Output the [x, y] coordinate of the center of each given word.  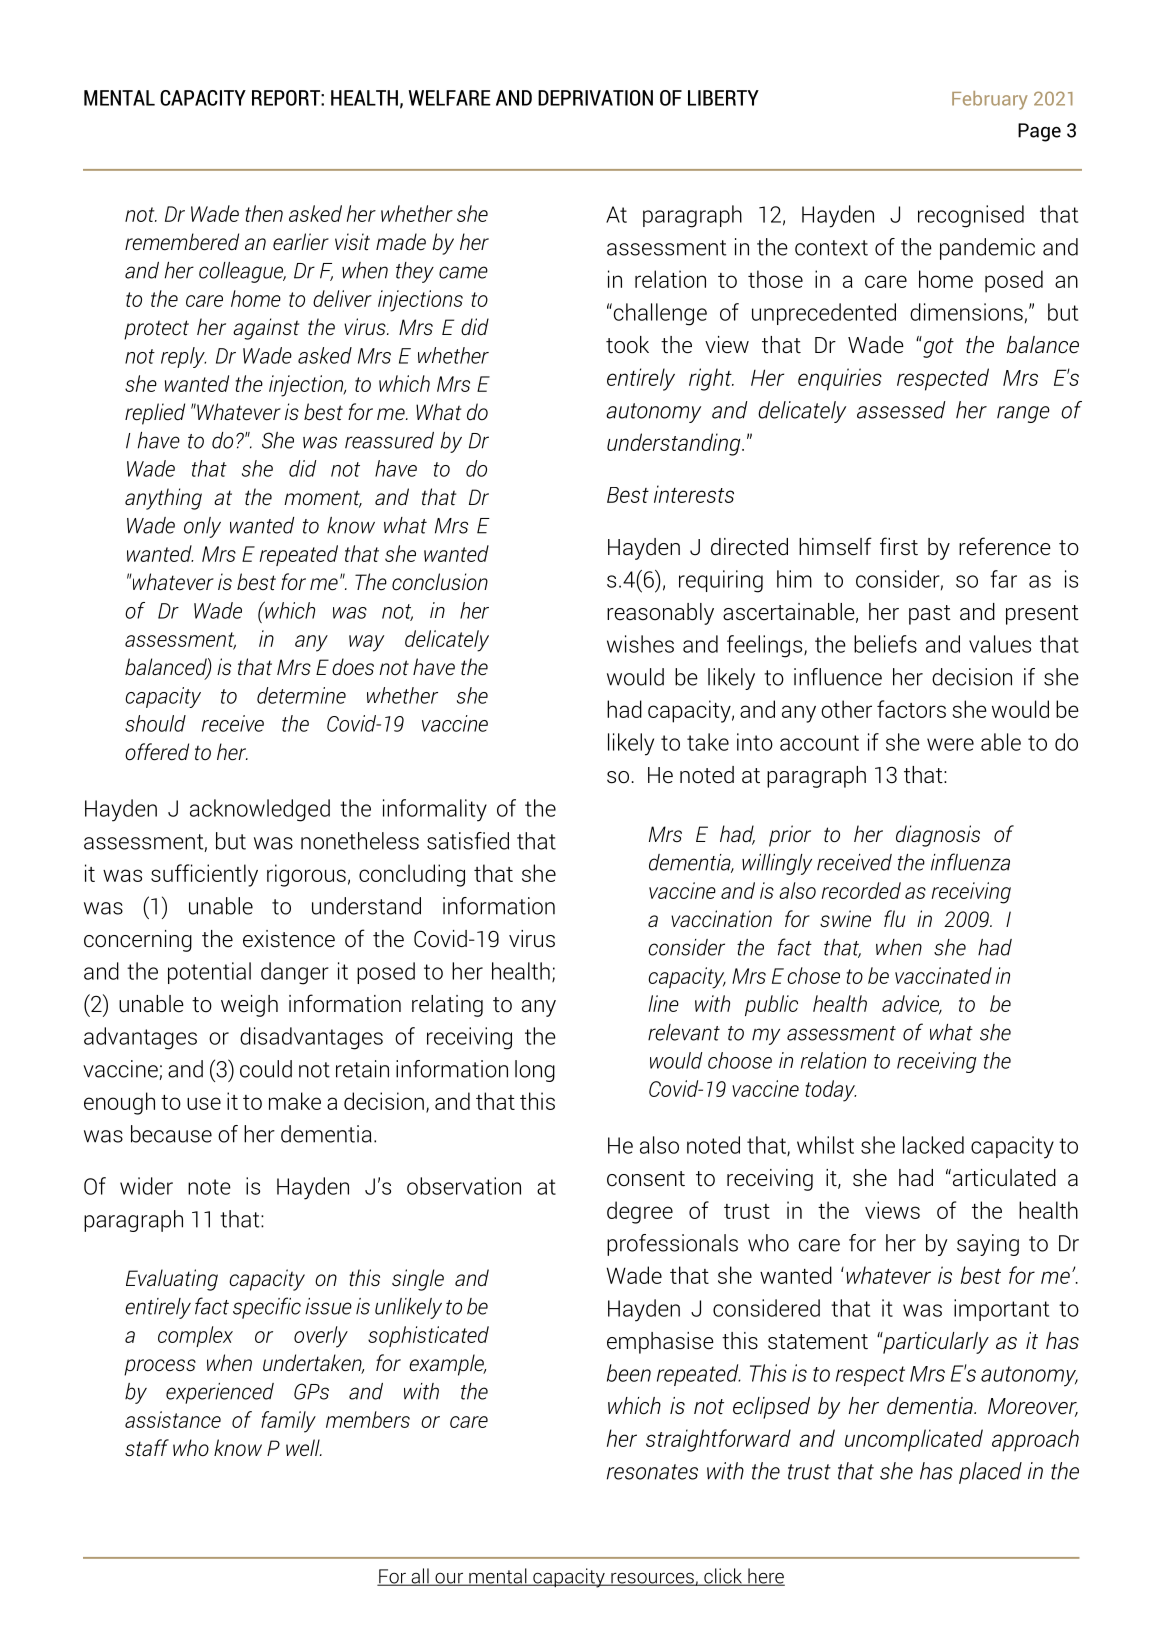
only [202, 527]
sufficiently [204, 875]
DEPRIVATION [595, 98]
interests [694, 494]
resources [652, 1579]
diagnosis [938, 836]
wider [146, 1186]
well [304, 1447]
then [264, 213]
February [990, 100]
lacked [933, 1145]
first [899, 546]
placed [990, 1473]
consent [646, 1179]
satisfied [468, 841]
